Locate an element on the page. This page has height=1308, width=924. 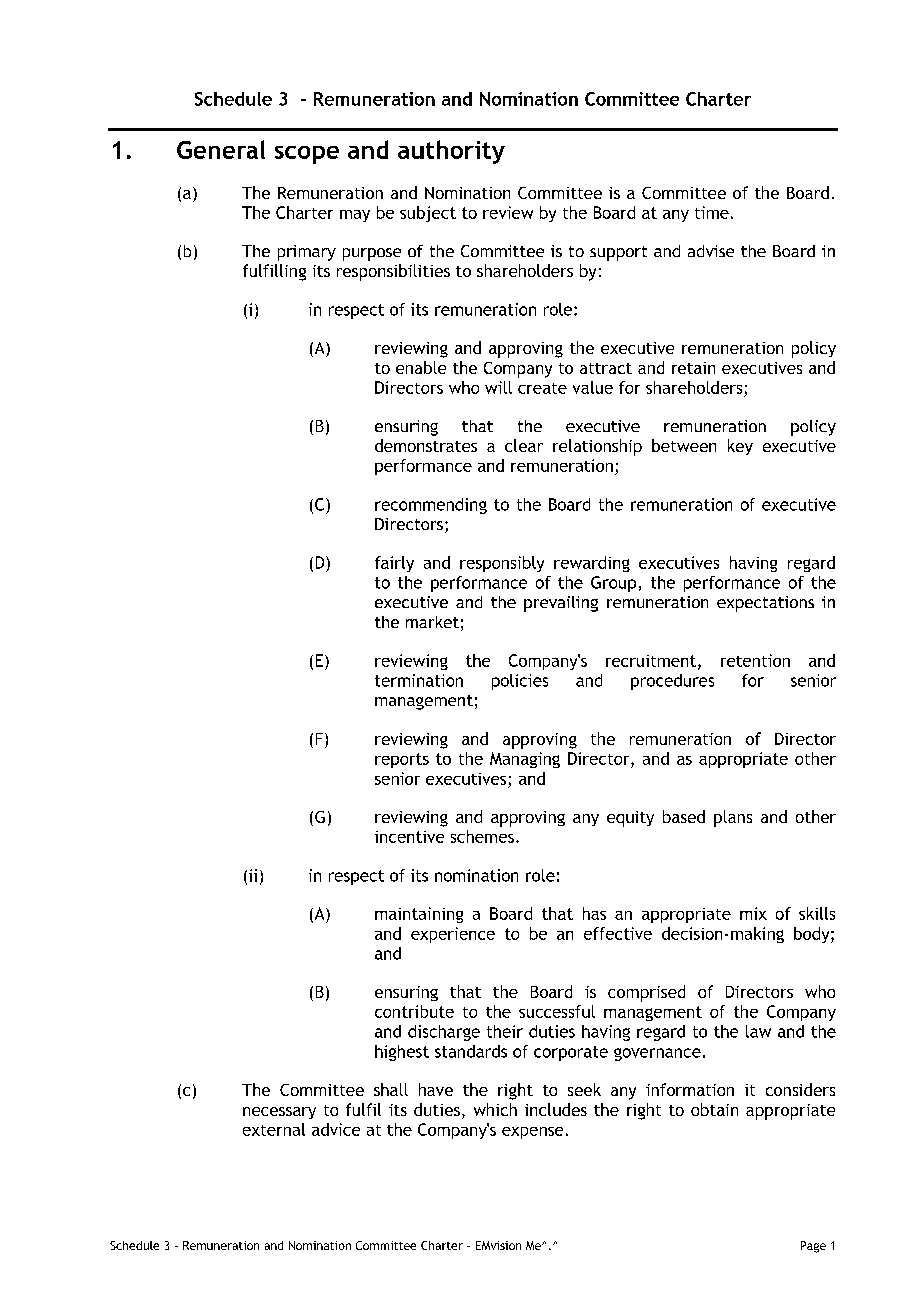
expectations is located at coordinates (765, 604).
